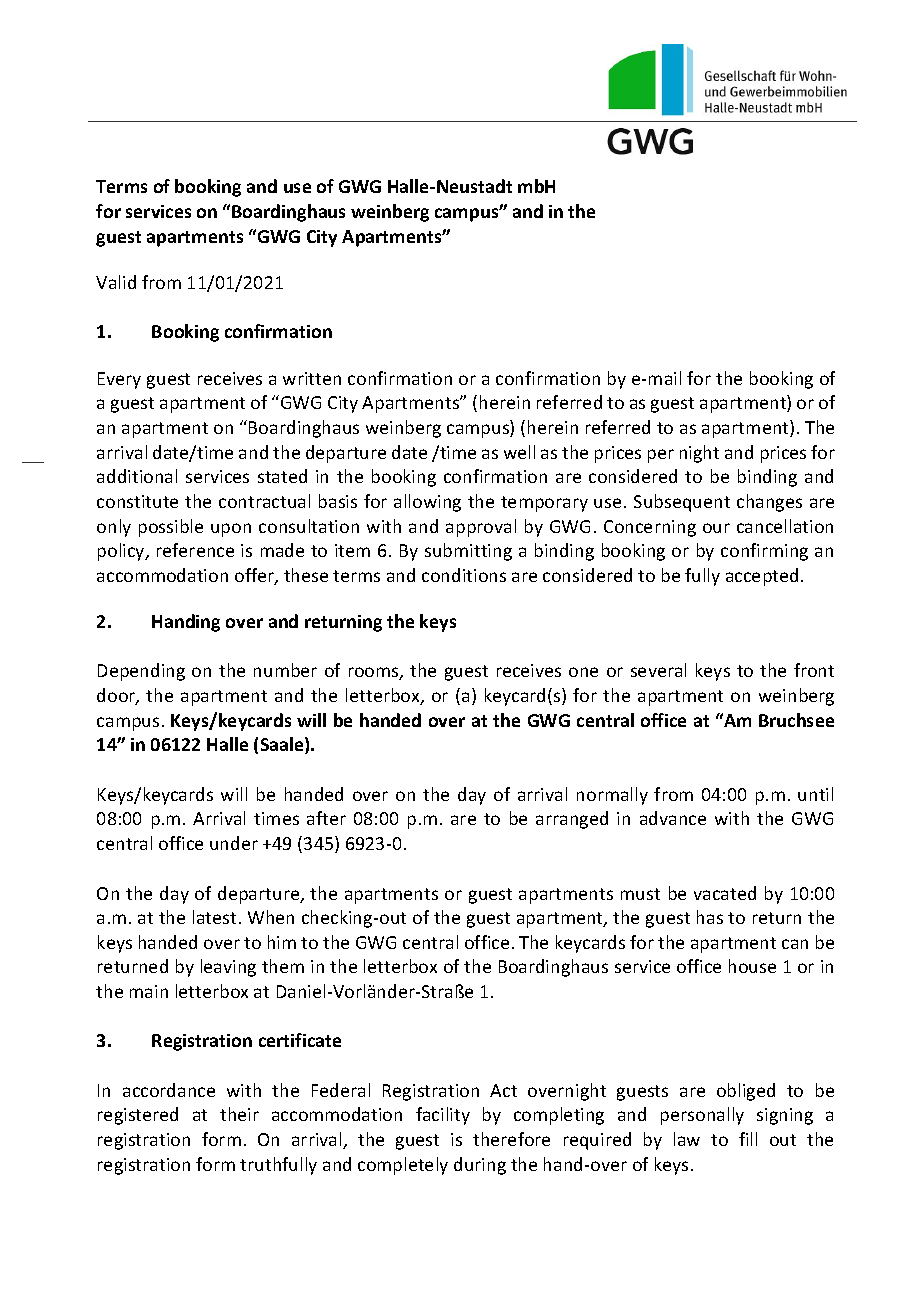  I want to click on written, so click(312, 378).
